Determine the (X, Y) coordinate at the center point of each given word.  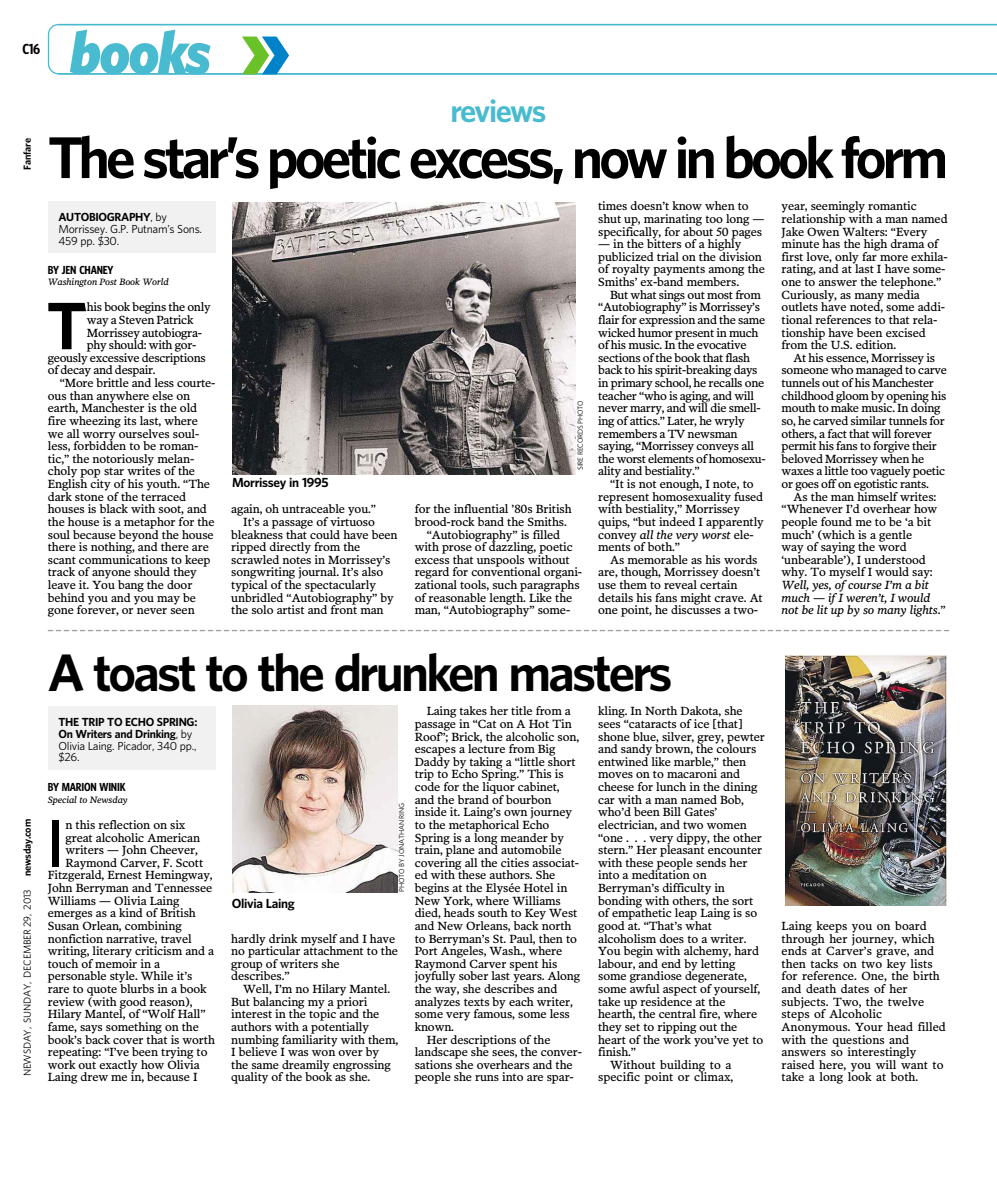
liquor (498, 788)
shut (609, 218)
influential (481, 508)
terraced (163, 495)
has (831, 243)
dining (739, 789)
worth (198, 1039)
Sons (189, 229)
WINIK (112, 787)
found (836, 521)
